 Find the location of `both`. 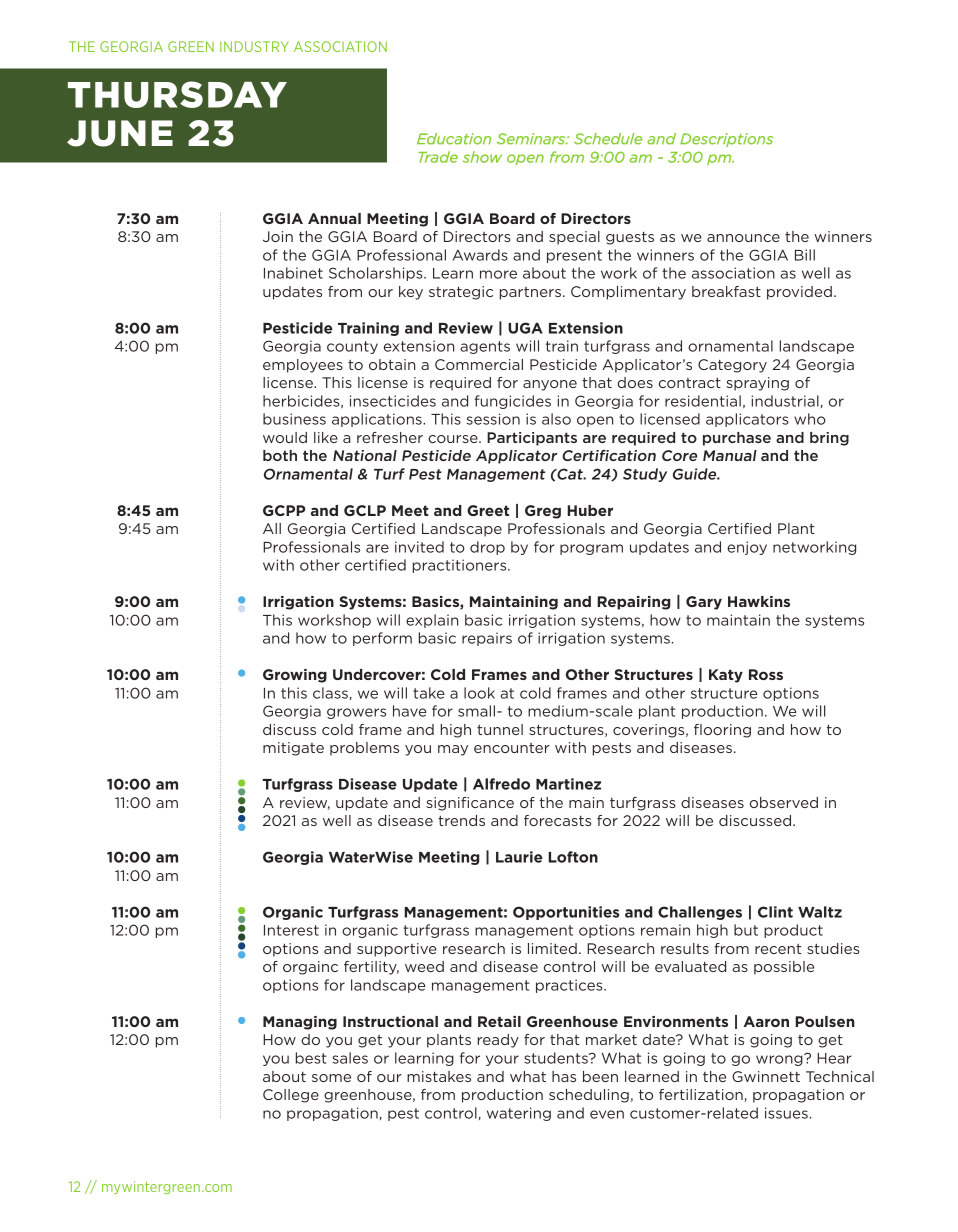

both is located at coordinates (280, 455).
